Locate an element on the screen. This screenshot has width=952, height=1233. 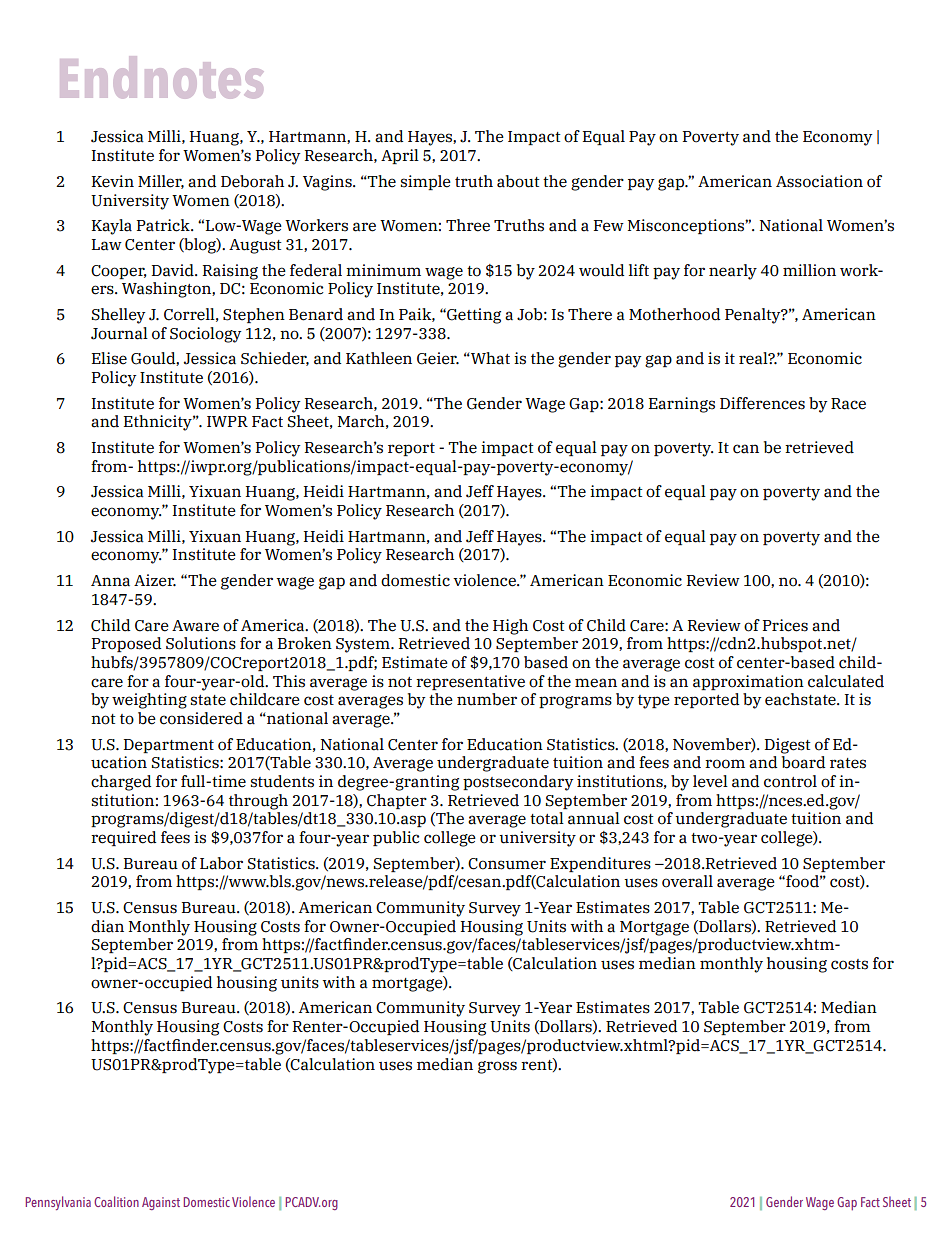
weighting is located at coordinates (149, 701).
